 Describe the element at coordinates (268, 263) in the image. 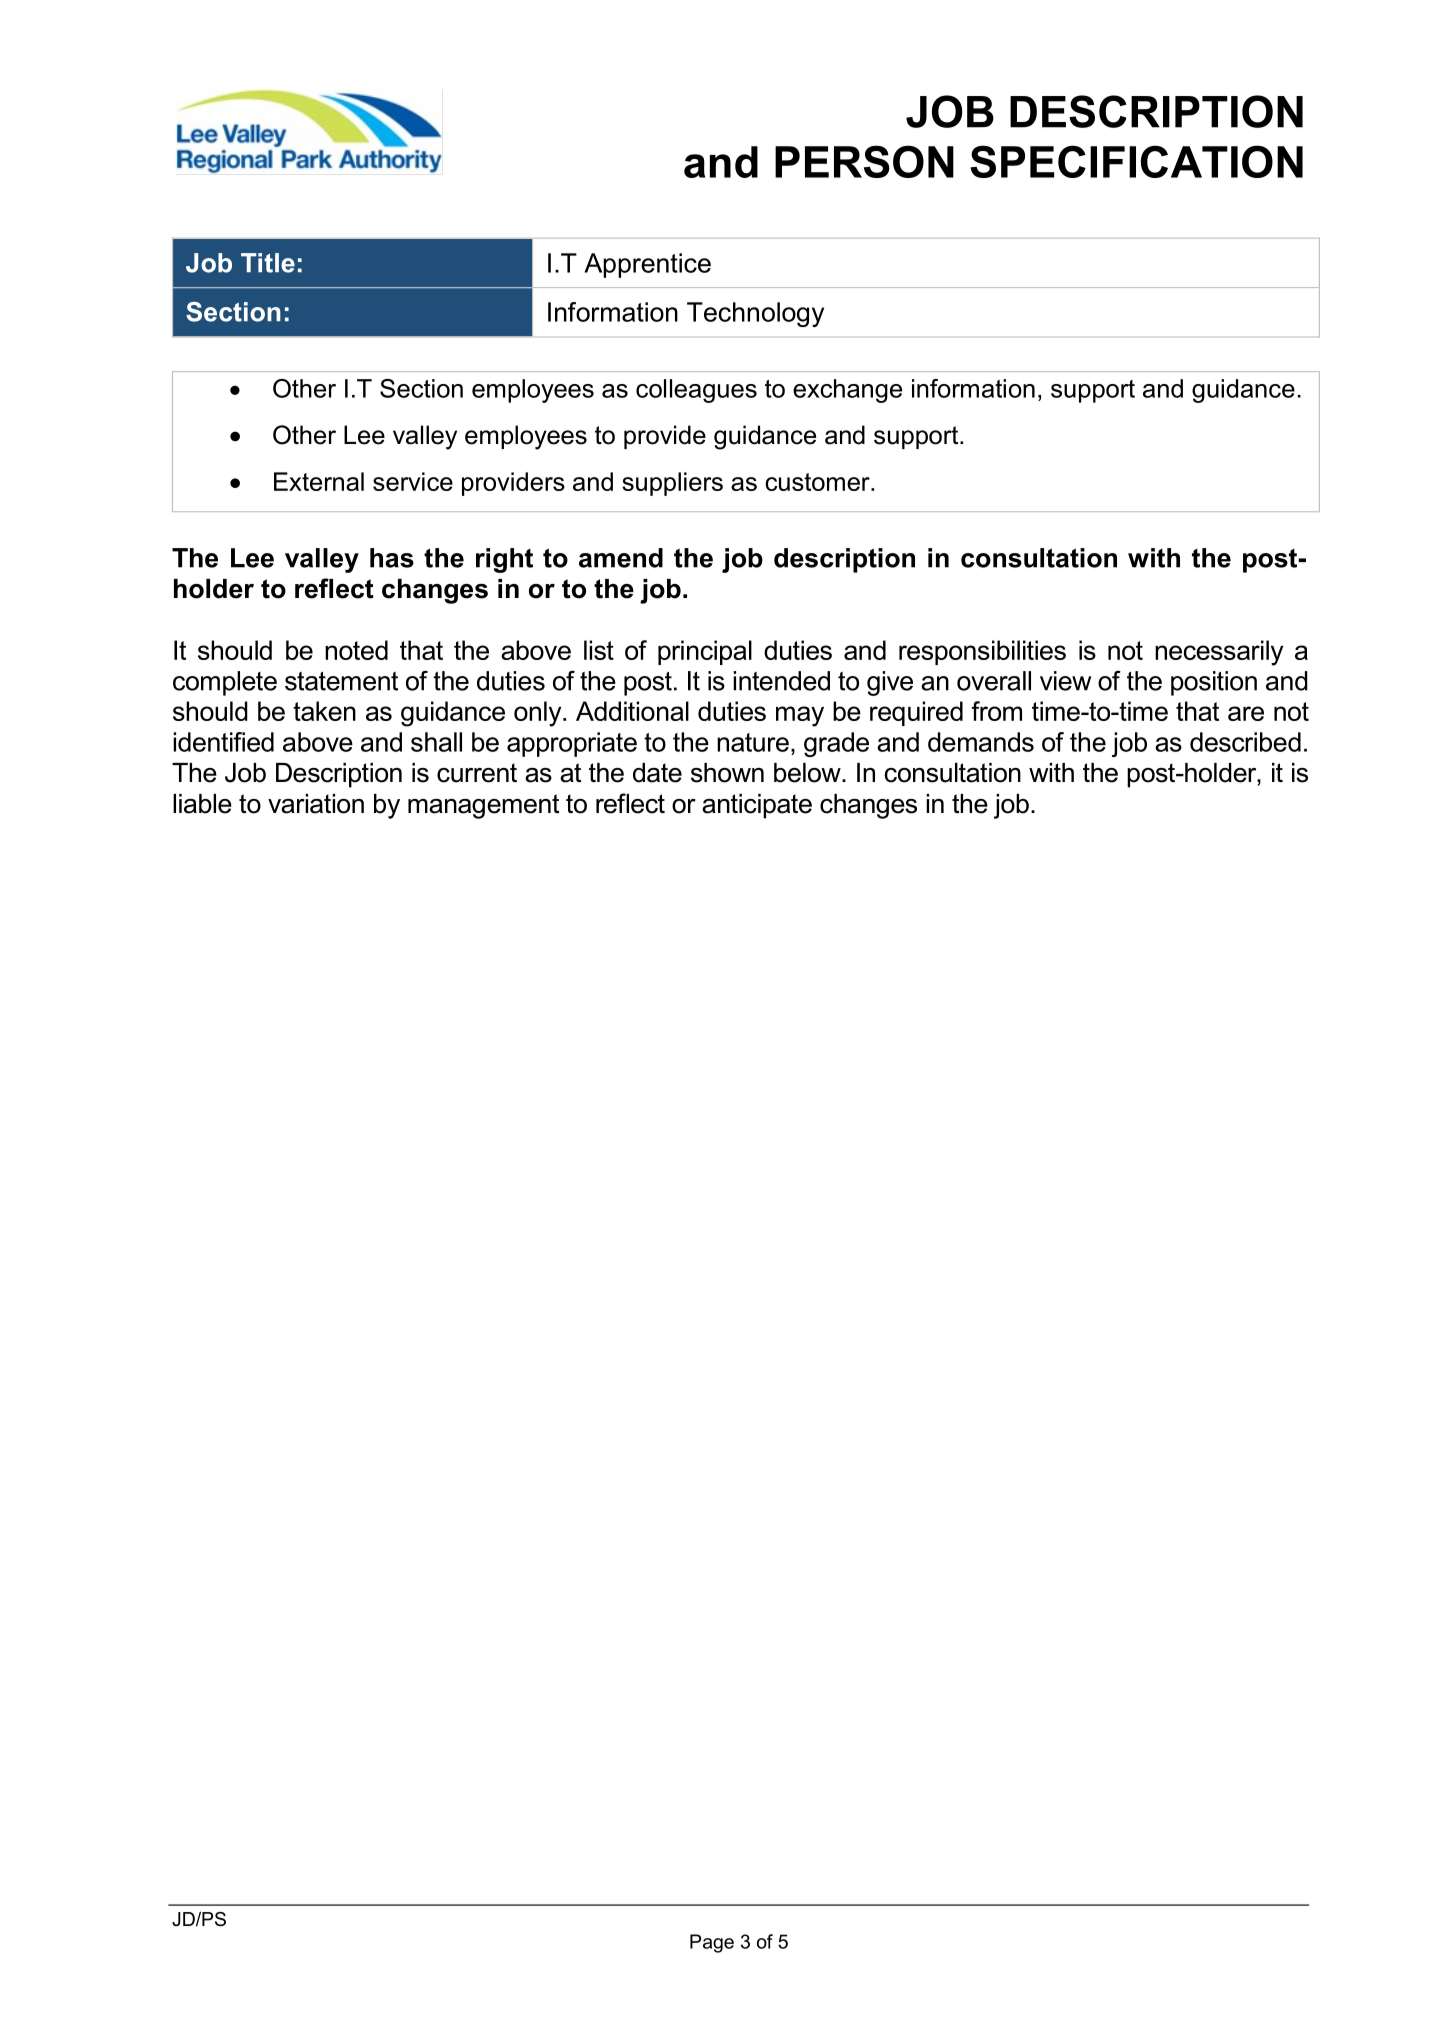

I see `Title` at that location.
